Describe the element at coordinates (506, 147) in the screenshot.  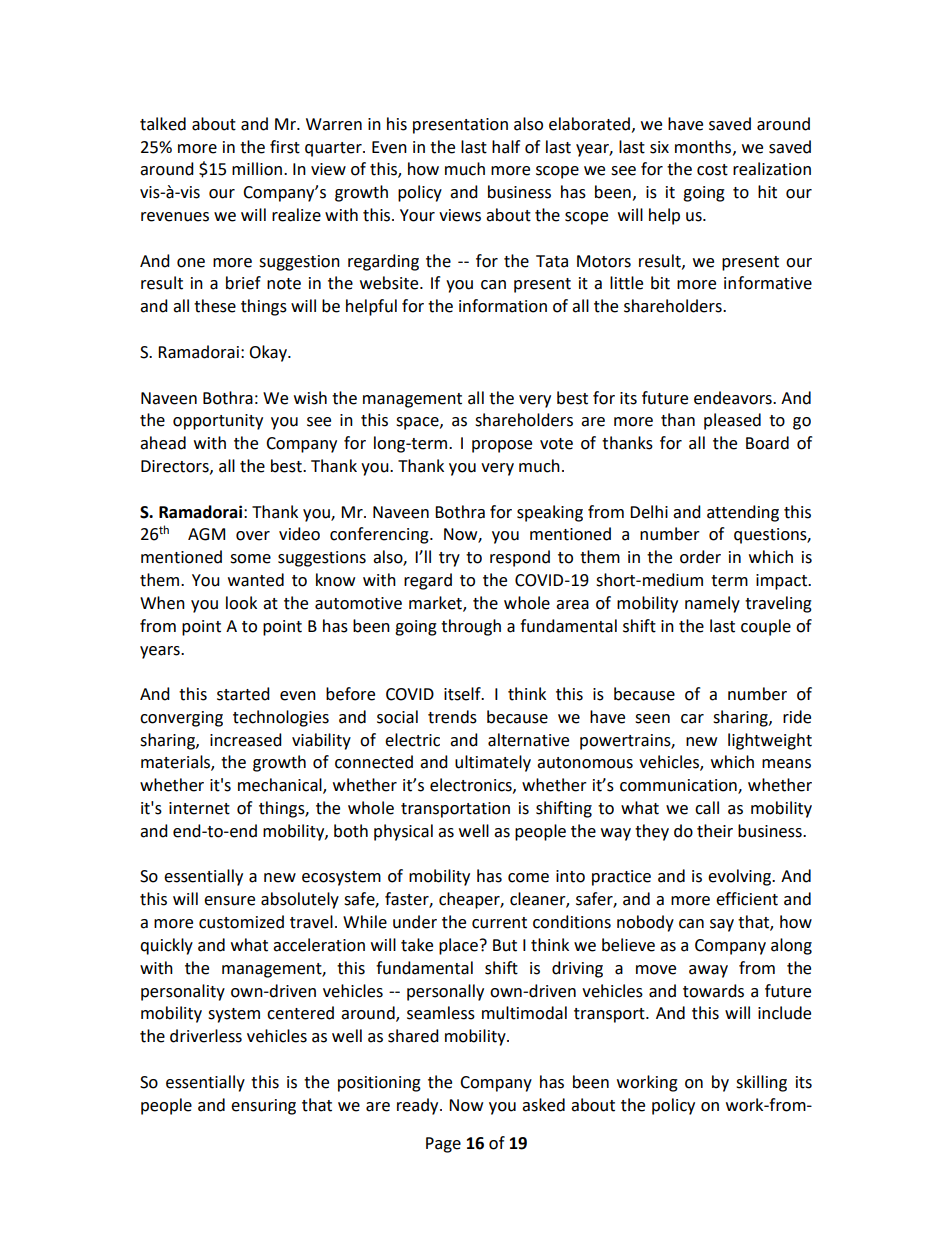
I see `half` at that location.
